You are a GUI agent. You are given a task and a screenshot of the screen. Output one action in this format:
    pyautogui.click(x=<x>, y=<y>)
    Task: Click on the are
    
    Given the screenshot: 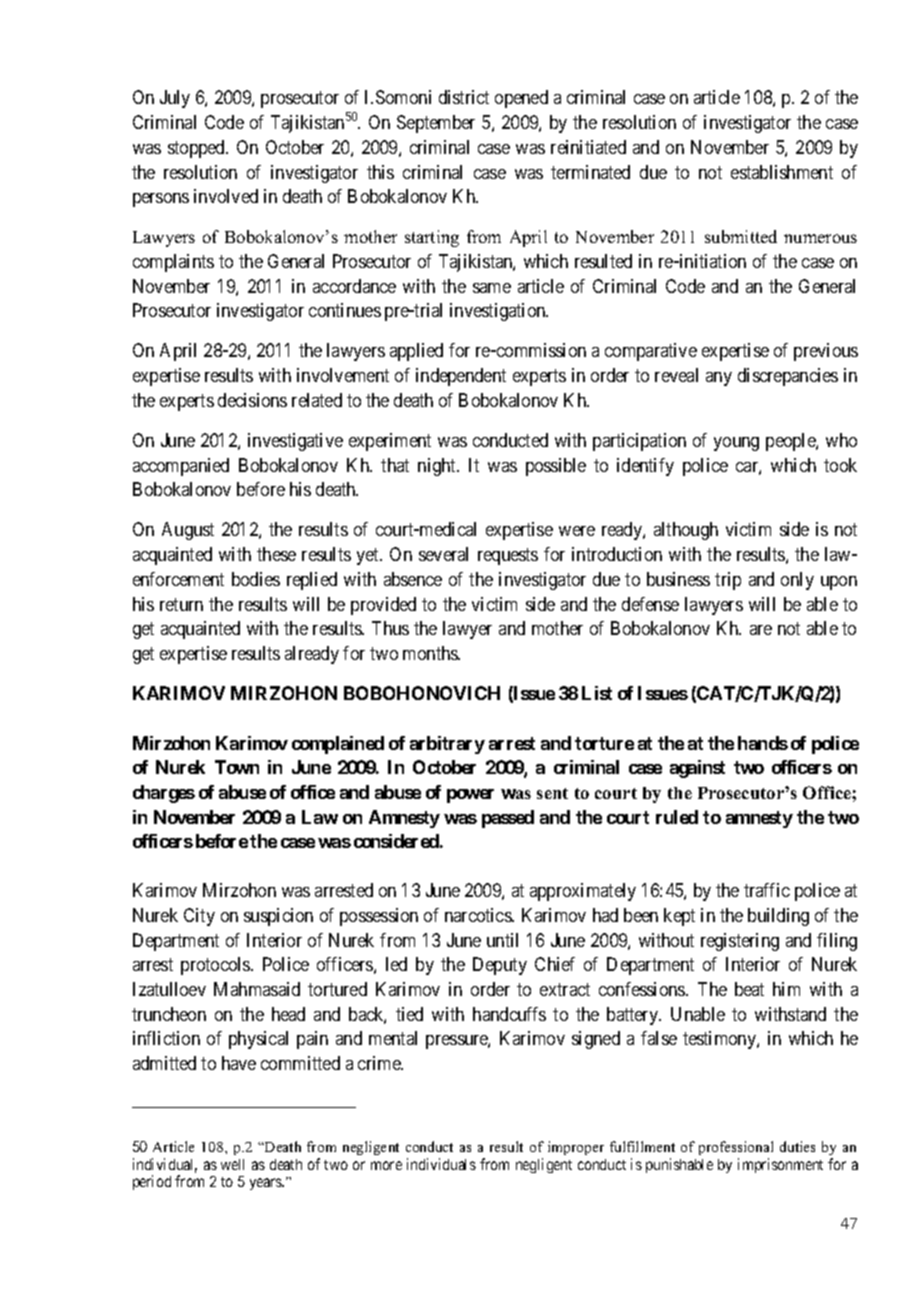 What is the action you would take?
    pyautogui.click(x=761, y=630)
